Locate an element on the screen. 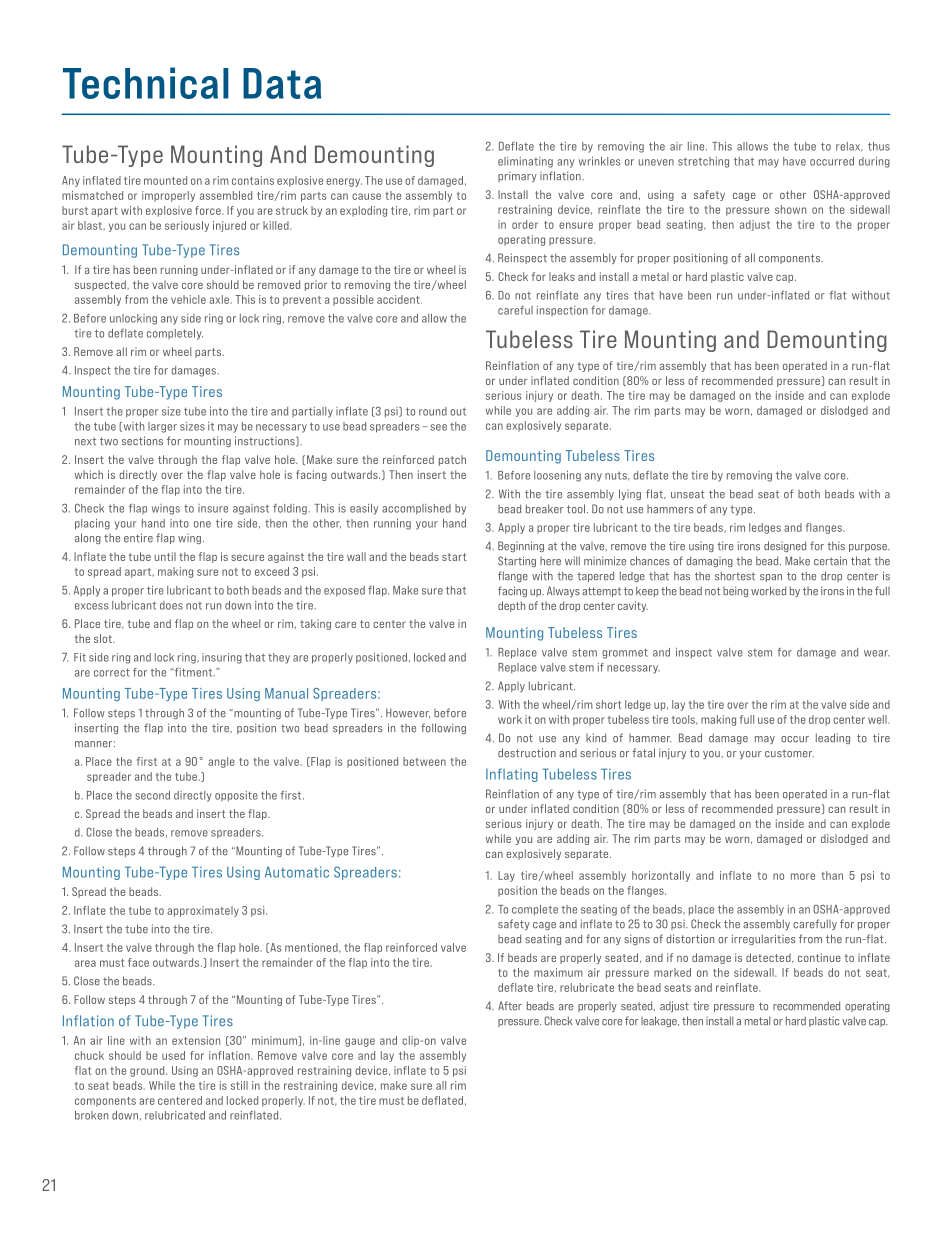  depth is located at coordinates (511, 606).
